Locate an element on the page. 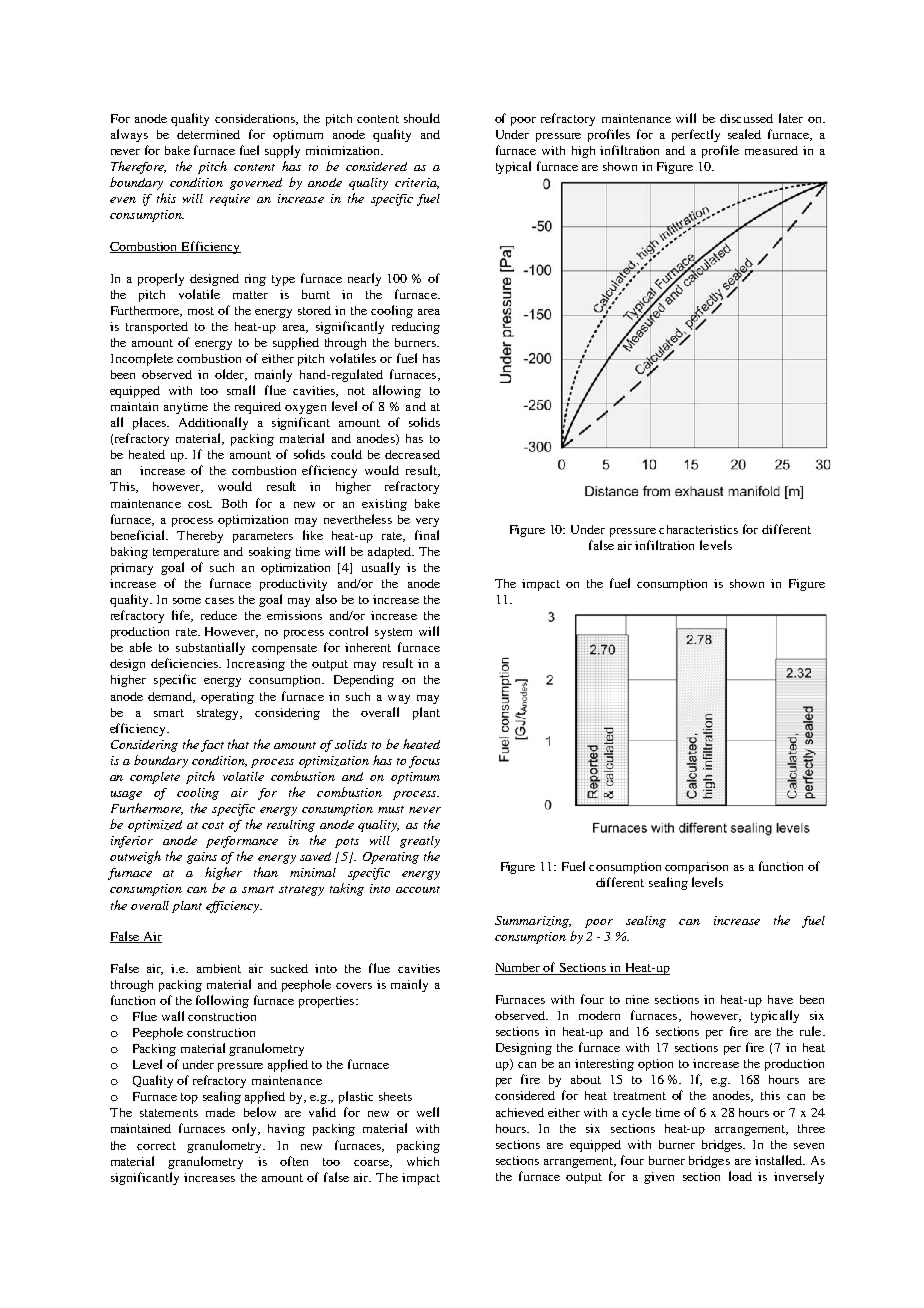 The height and width of the document is (1308, 924). determined is located at coordinates (208, 134).
